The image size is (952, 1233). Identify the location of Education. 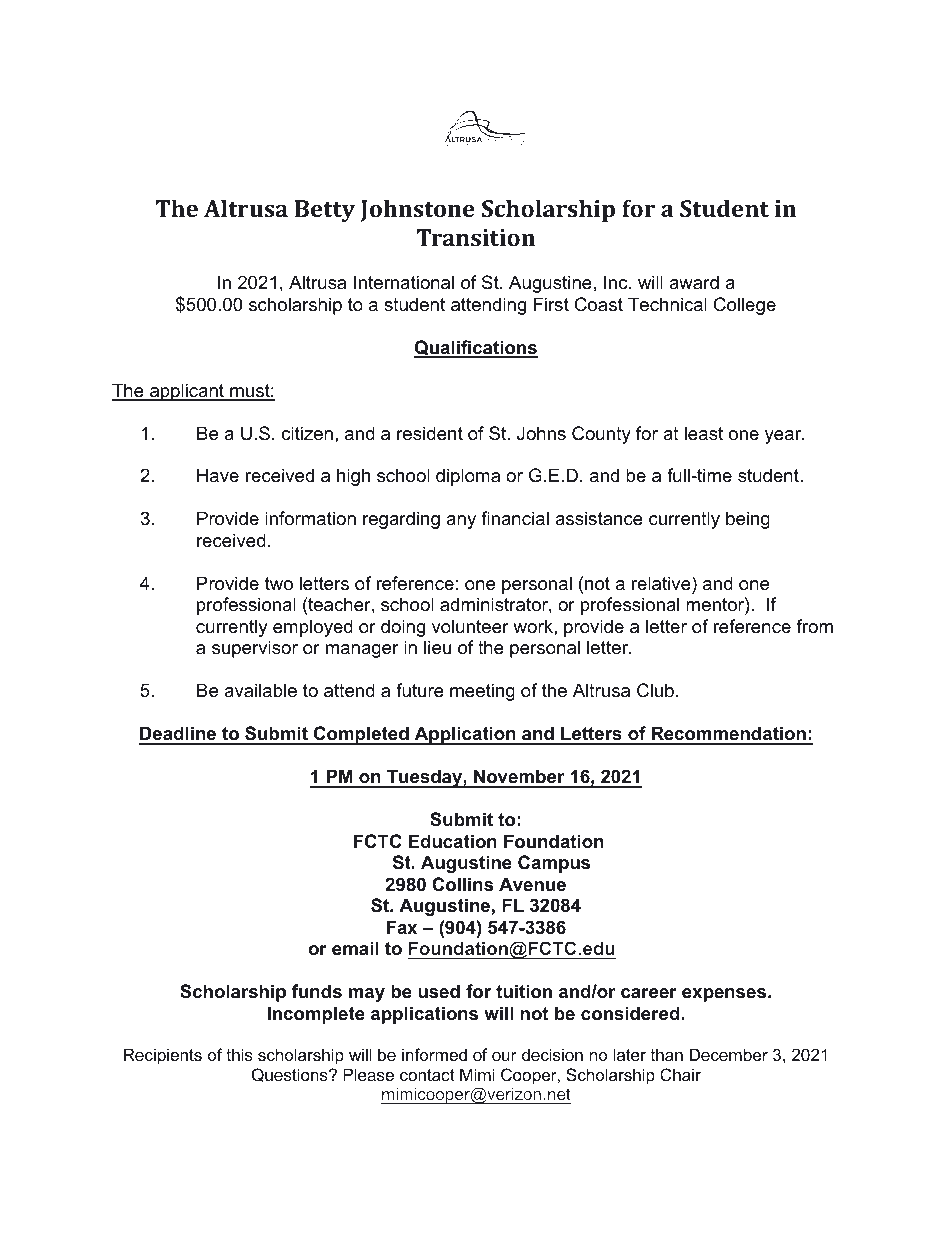
(453, 841).
